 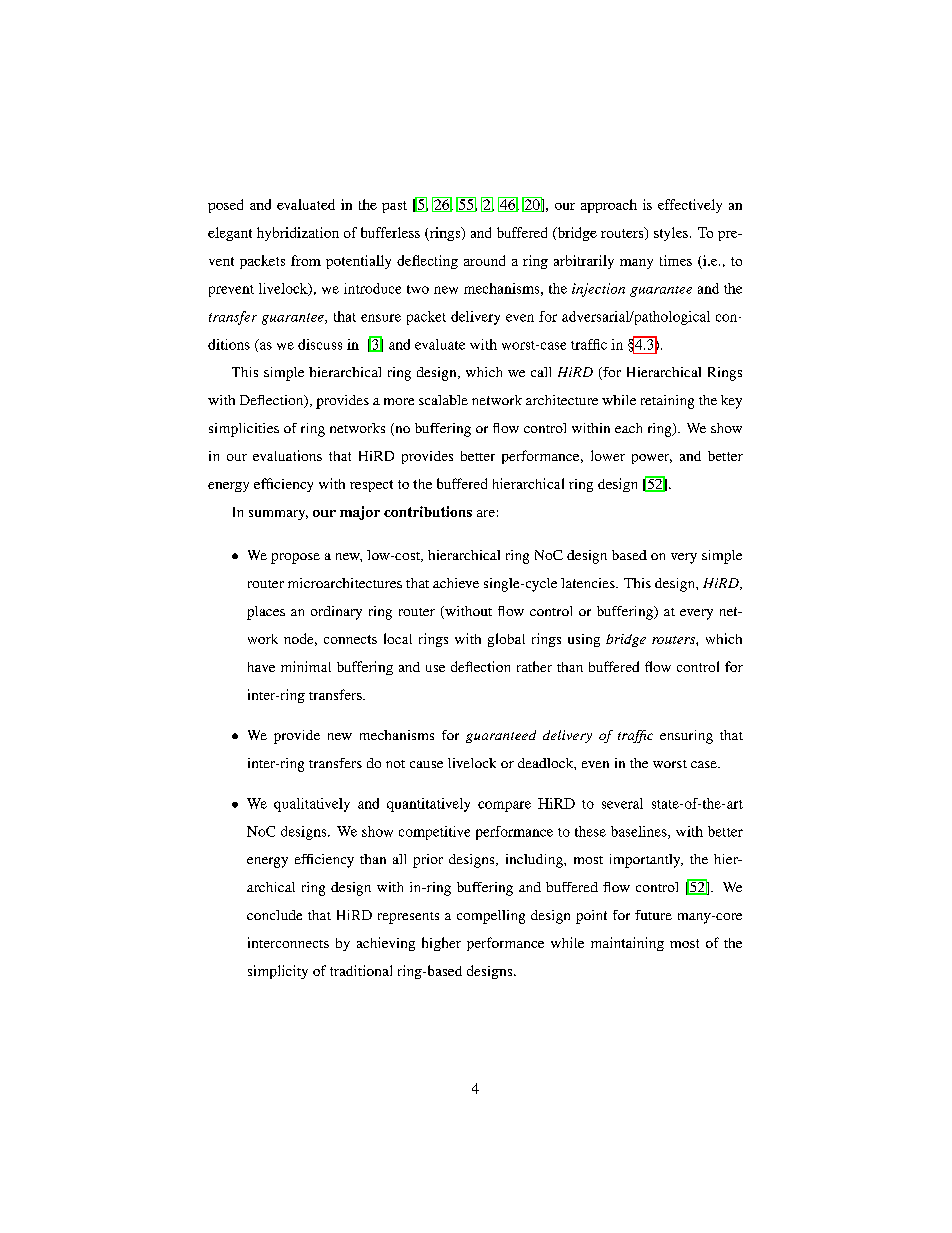 What do you see at coordinates (428, 511) in the screenshot?
I see `contributions` at bounding box center [428, 511].
